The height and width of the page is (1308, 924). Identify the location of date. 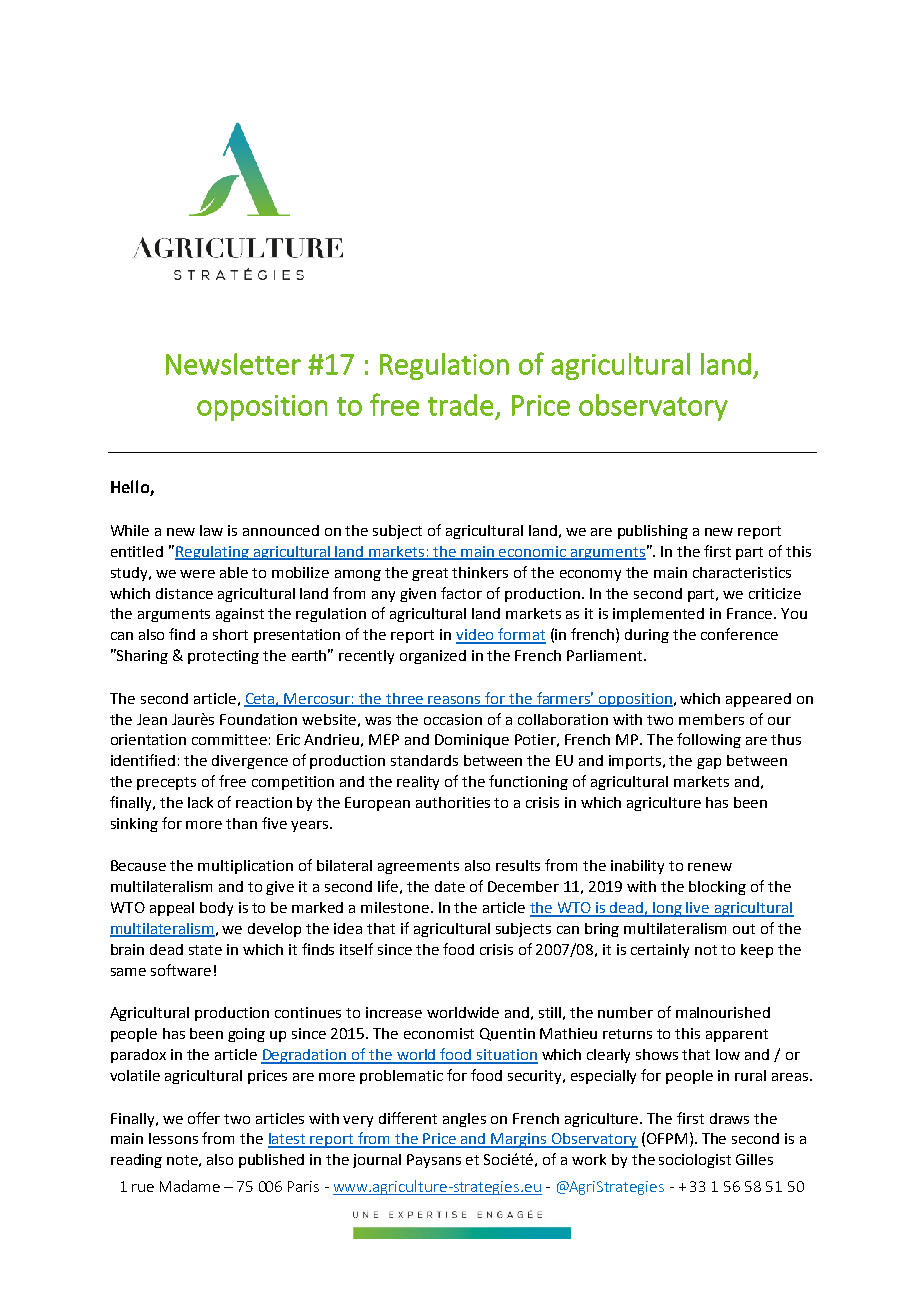
(450, 886).
